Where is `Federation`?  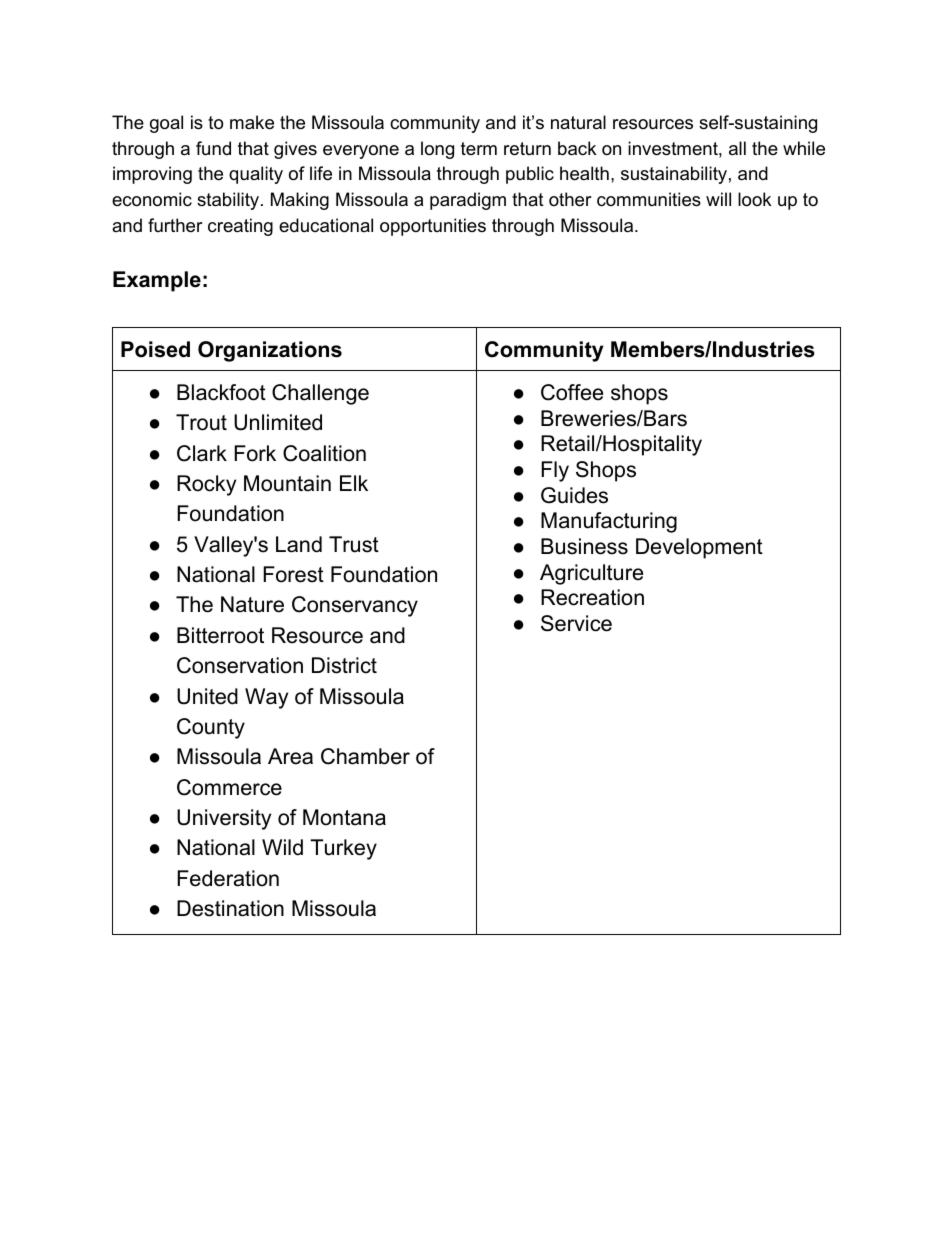
Federation is located at coordinates (228, 878).
